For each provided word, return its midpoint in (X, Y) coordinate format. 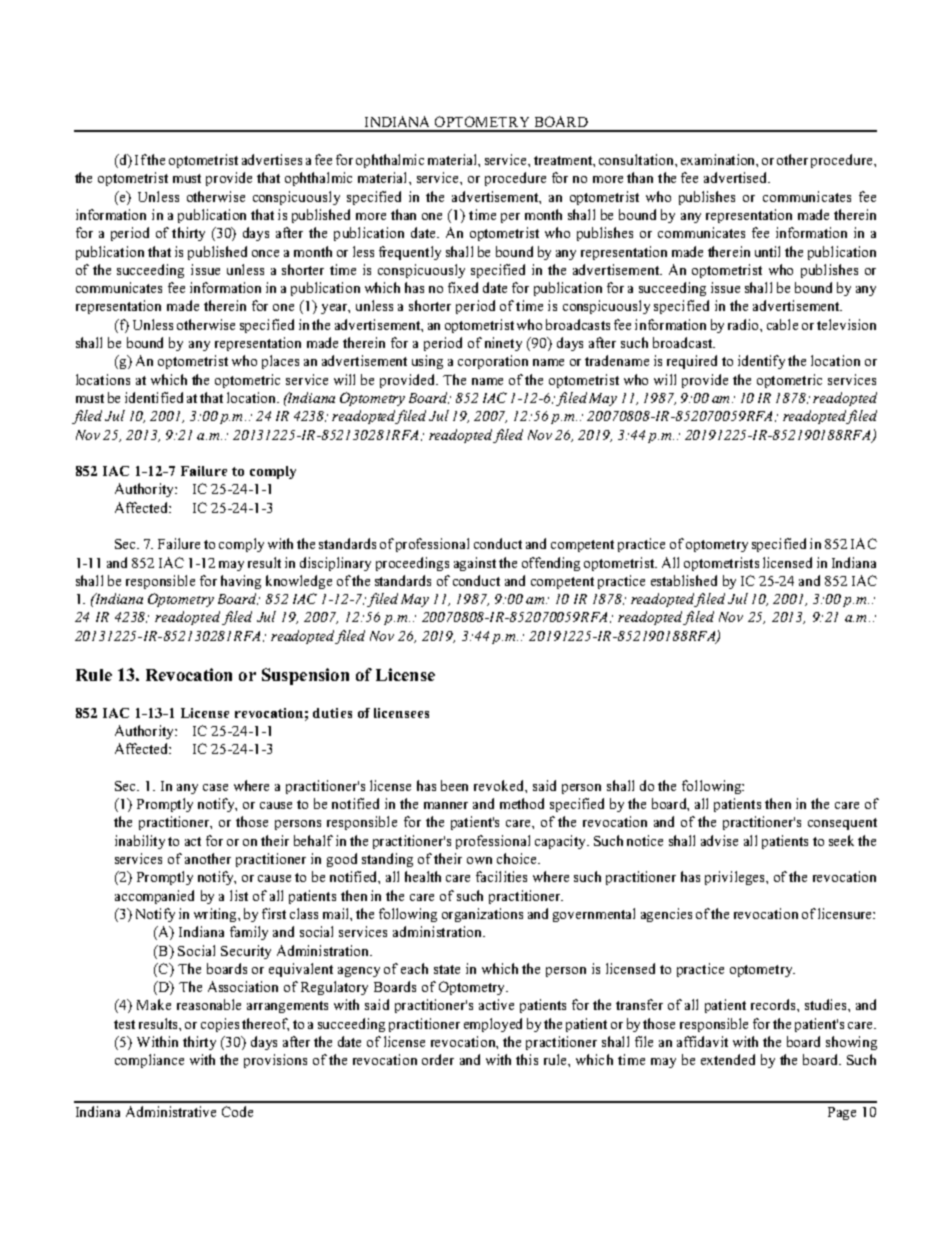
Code (237, 1111)
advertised (737, 177)
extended (728, 1059)
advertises (272, 159)
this (527, 1059)
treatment (564, 160)
